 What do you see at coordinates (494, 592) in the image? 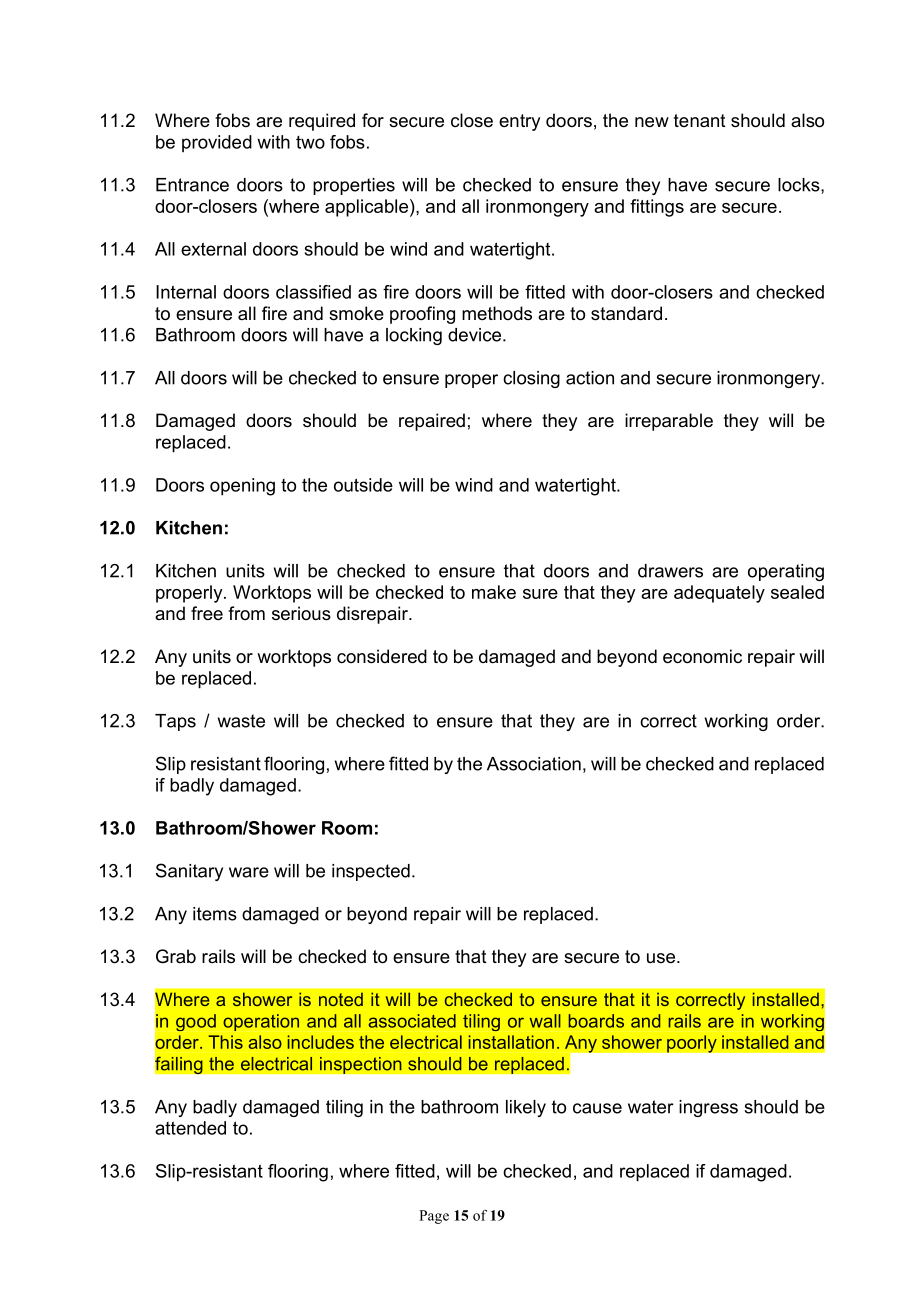
I see `make` at bounding box center [494, 592].
